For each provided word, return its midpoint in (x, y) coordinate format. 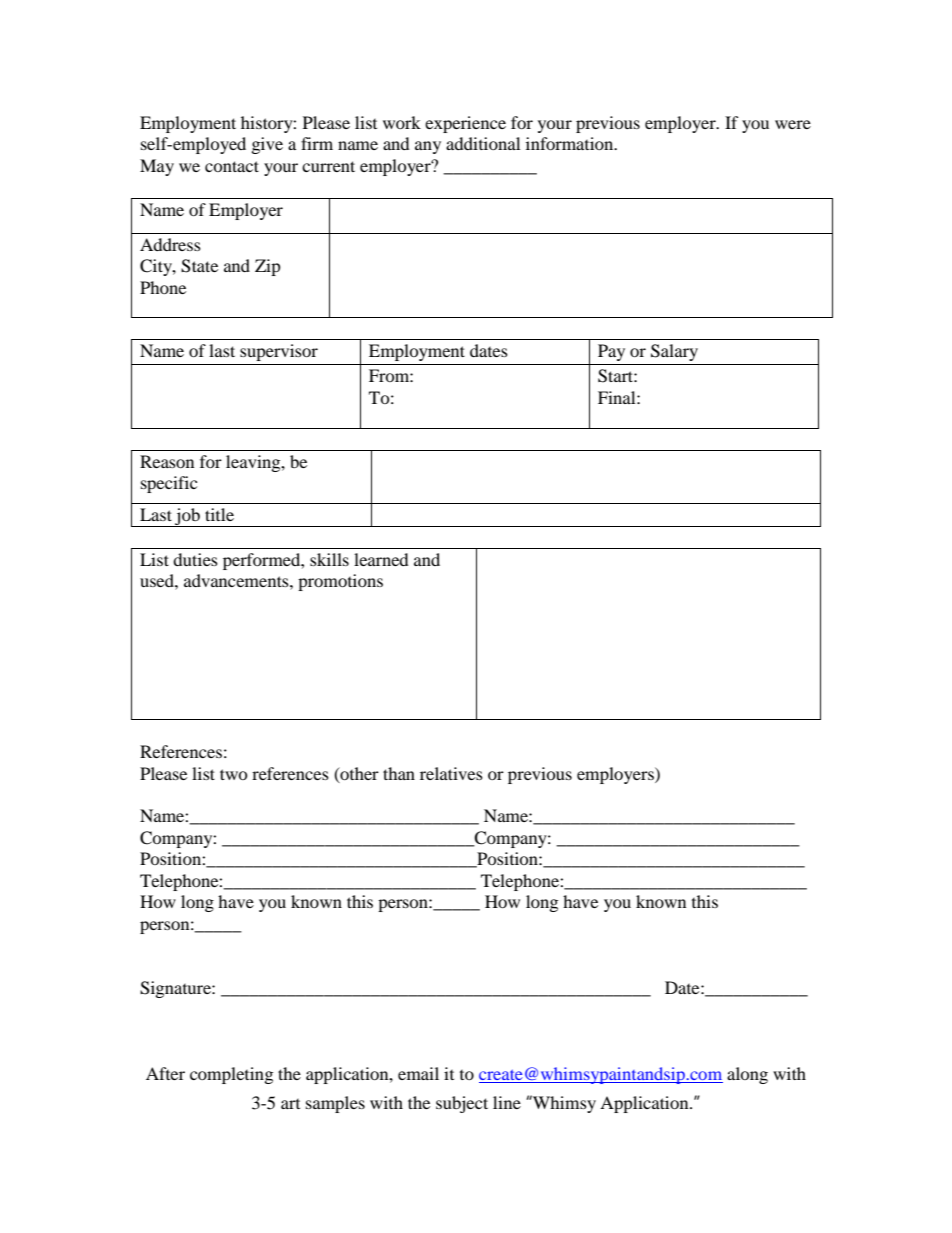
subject (462, 1104)
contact (232, 166)
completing (231, 1075)
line (507, 1102)
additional (483, 143)
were (793, 124)
